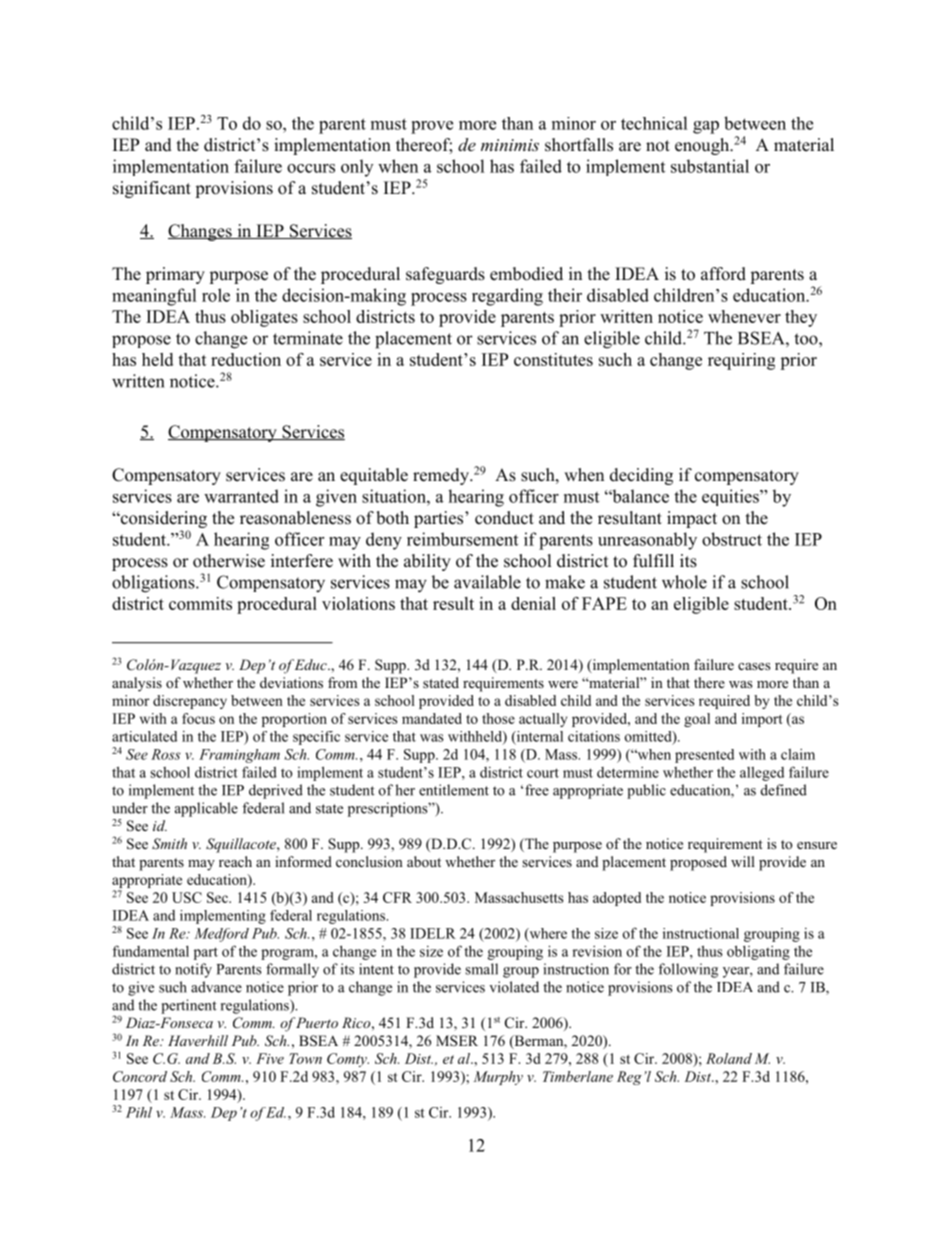 The height and width of the document is (1233, 952). I want to click on requiring, so click(741, 361).
